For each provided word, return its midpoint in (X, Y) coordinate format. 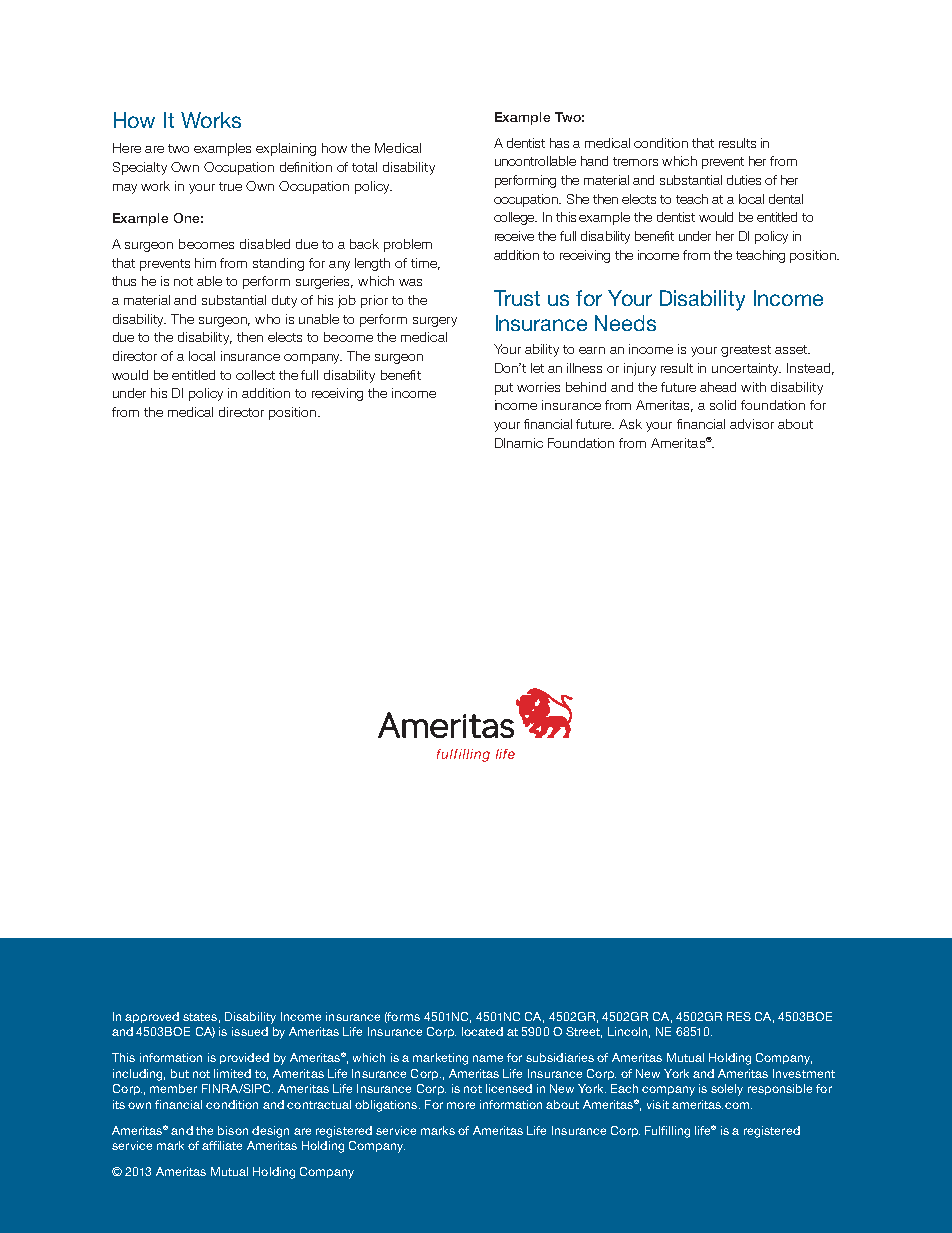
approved (152, 1017)
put (504, 389)
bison (233, 1130)
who (267, 319)
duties (744, 180)
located (482, 1031)
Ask (630, 424)
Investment (804, 1073)
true (230, 186)
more (461, 1105)
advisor (752, 424)
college (515, 218)
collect (255, 375)
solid (723, 405)
